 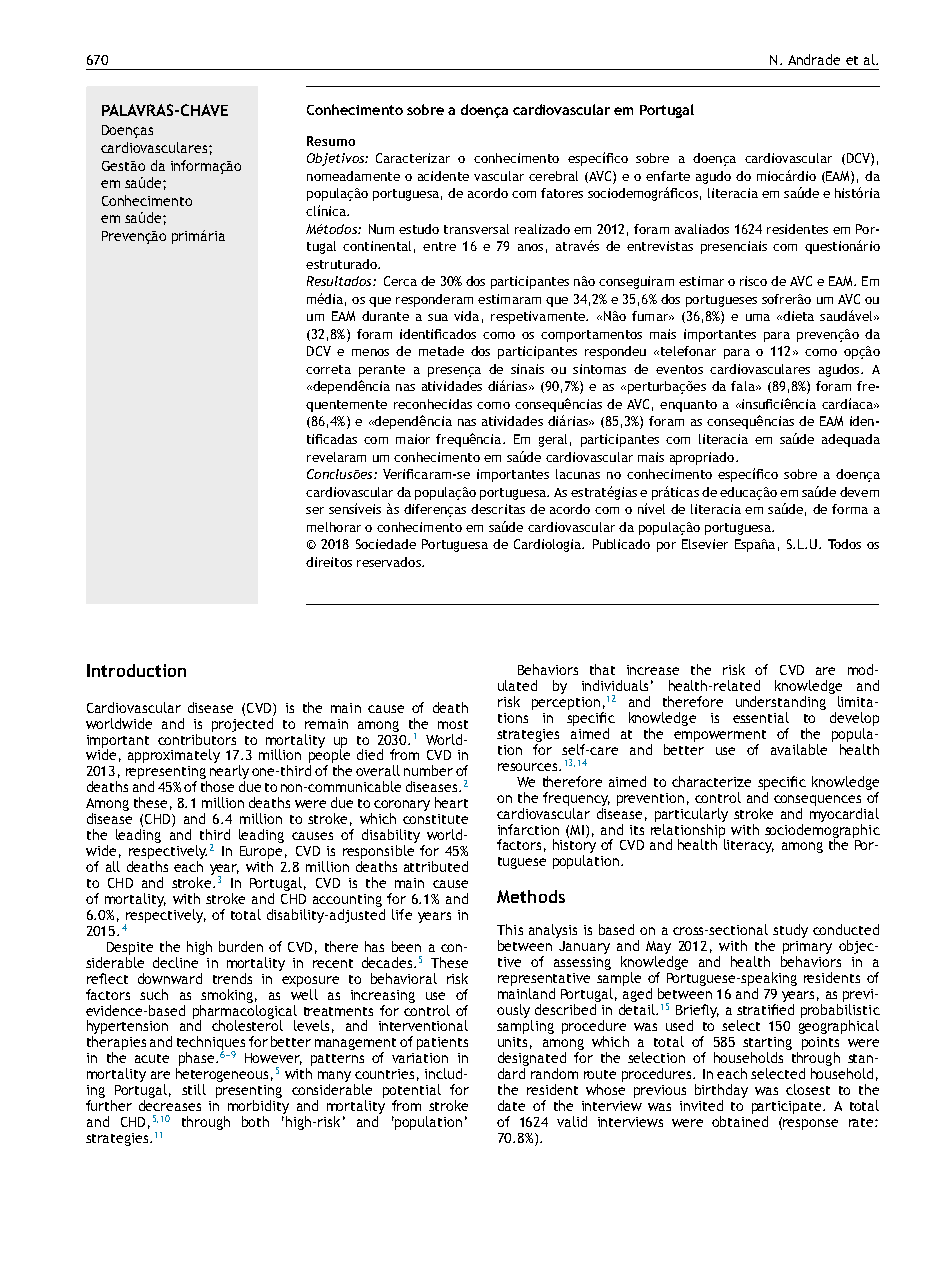 What do you see at coordinates (261, 854) in the document?
I see `Europe` at bounding box center [261, 854].
